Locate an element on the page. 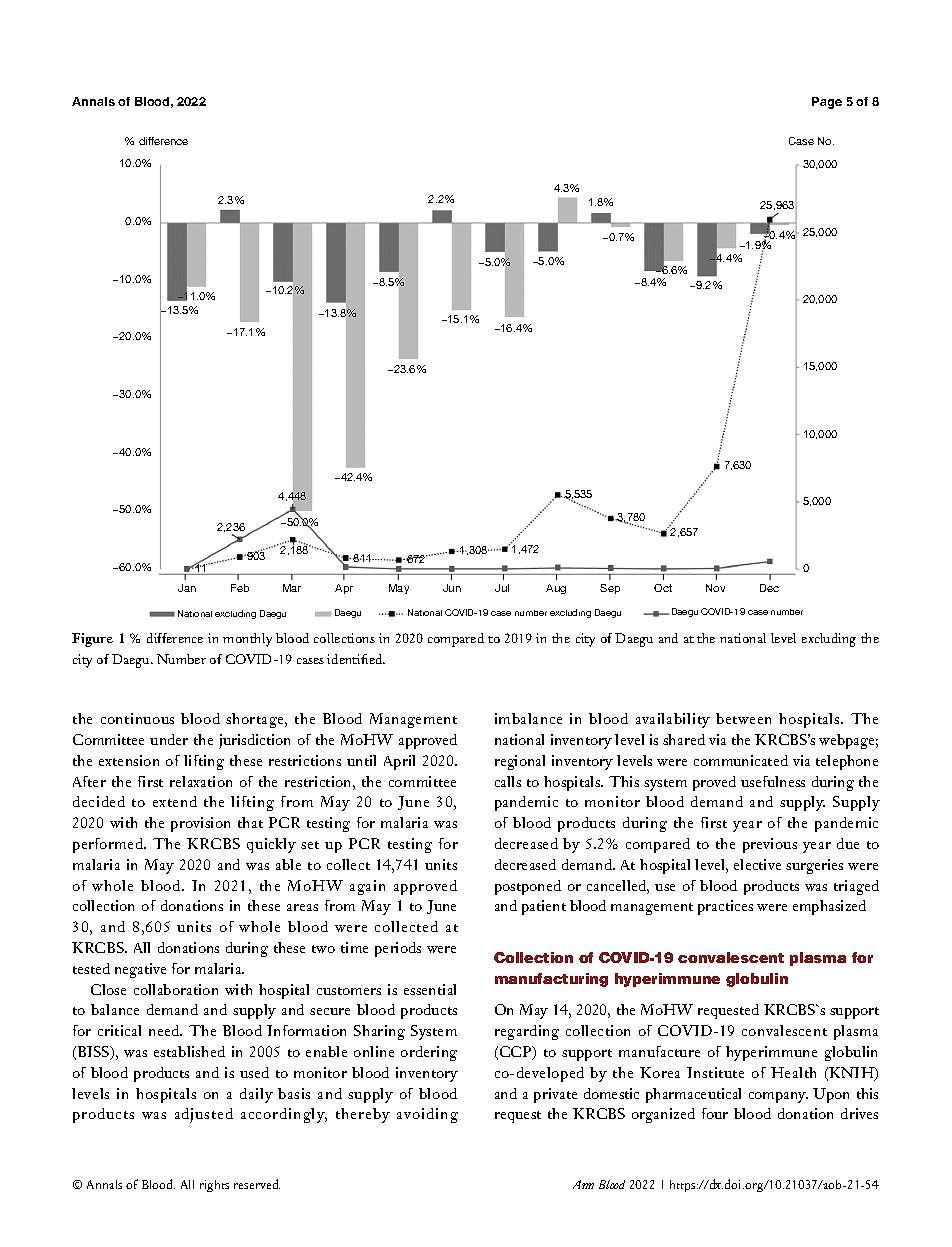 This page has height=1247, width=952. rights is located at coordinates (214, 1186).
